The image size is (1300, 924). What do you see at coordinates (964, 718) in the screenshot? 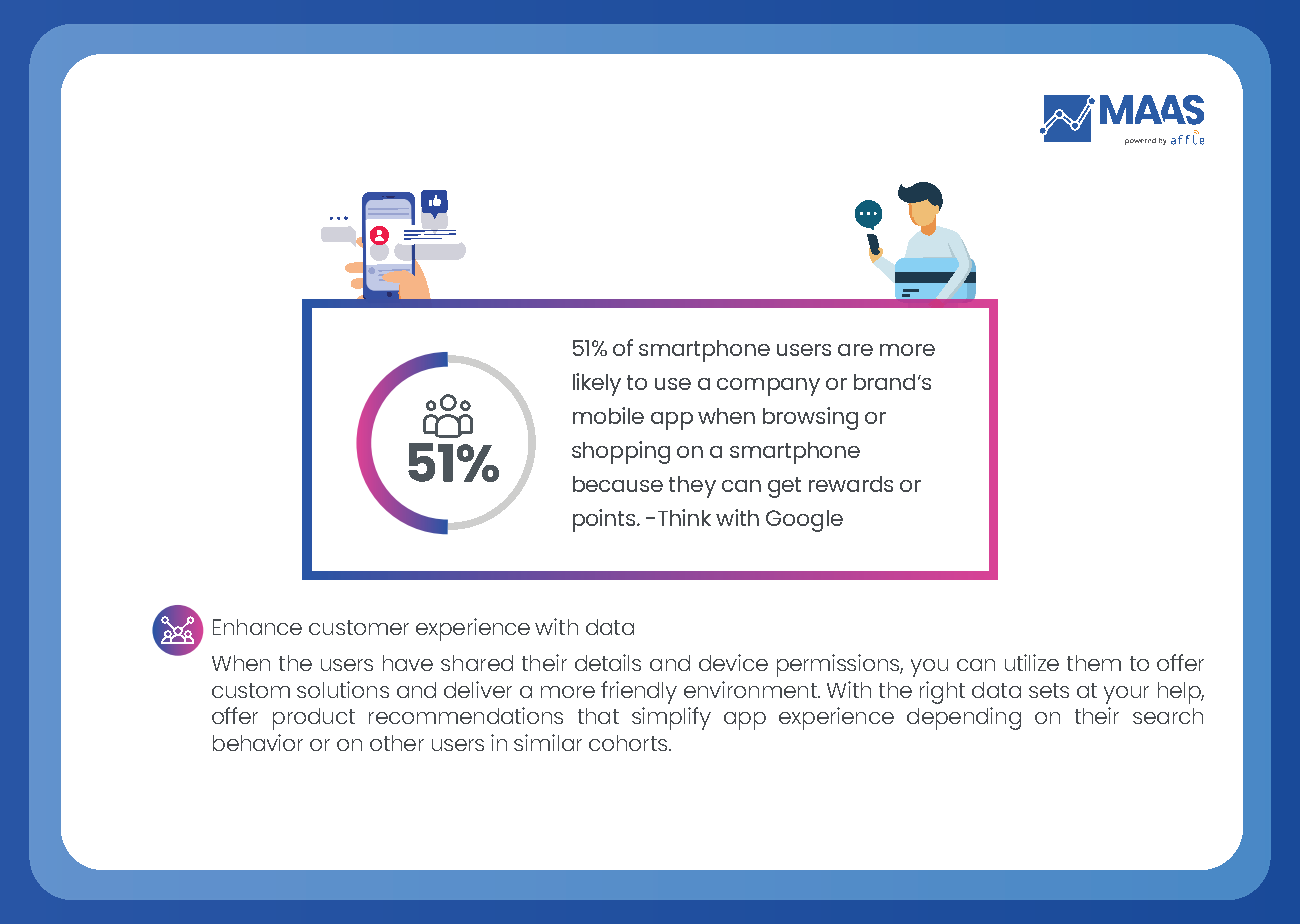
I see `depending` at bounding box center [964, 718].
